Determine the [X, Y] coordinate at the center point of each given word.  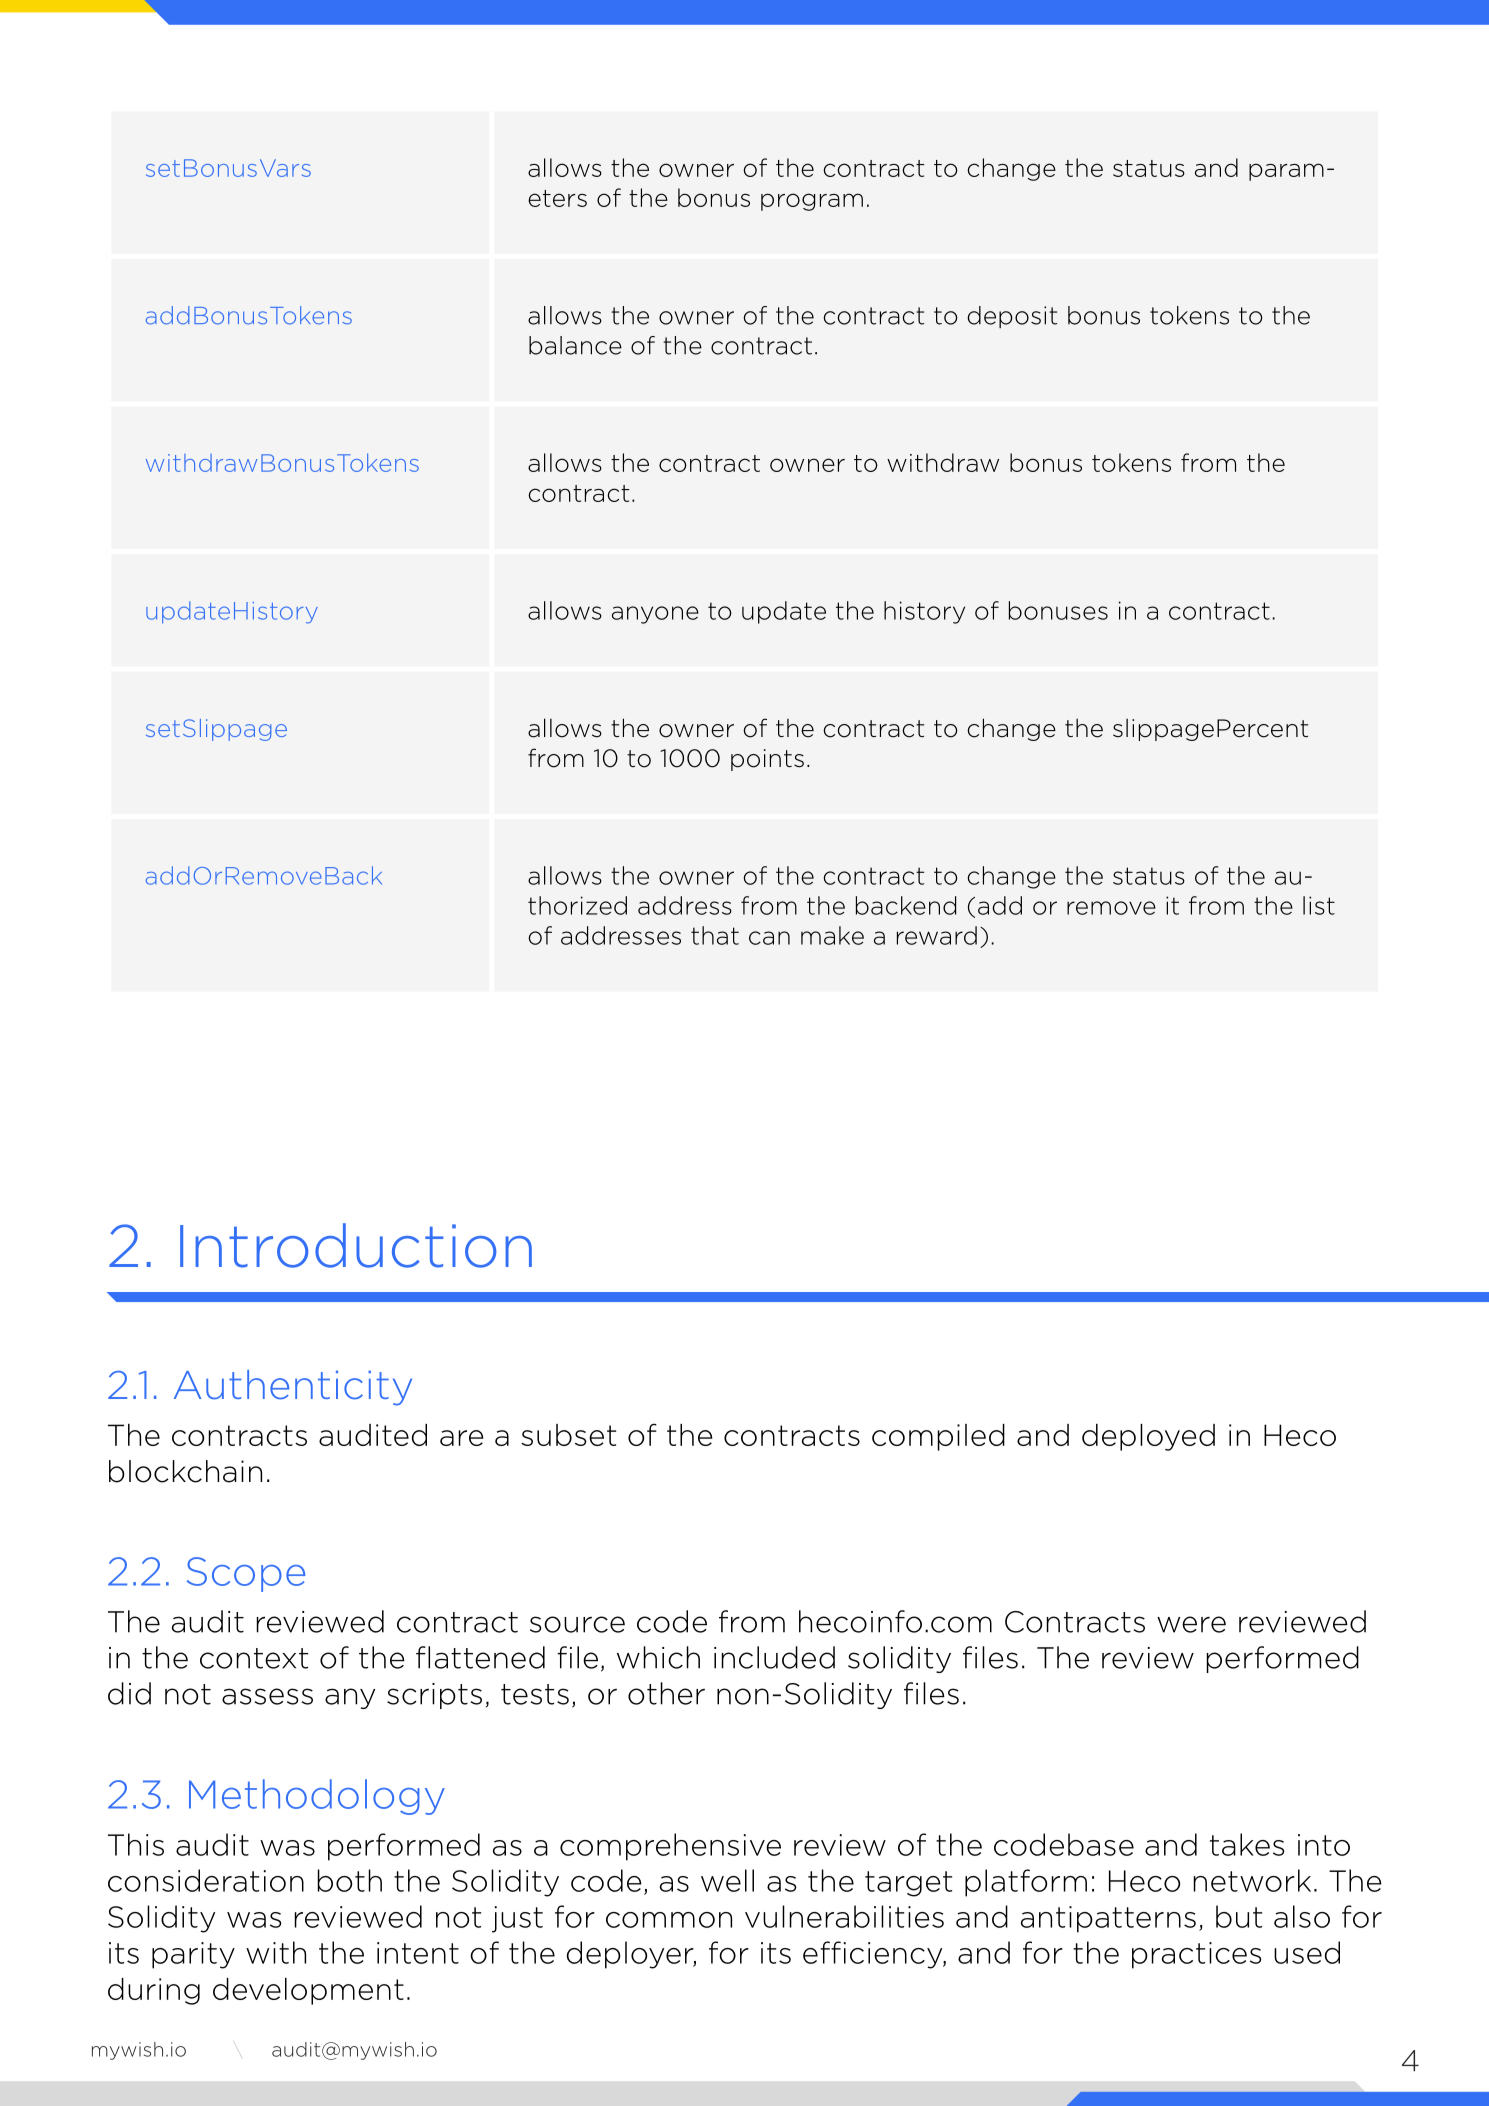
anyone [655, 615]
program [812, 202]
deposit [1012, 317]
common [669, 1920]
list [1319, 905]
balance [575, 345]
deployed [1148, 1437]
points [767, 760]
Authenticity [293, 1388]
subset [568, 1435]
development [308, 1991]
